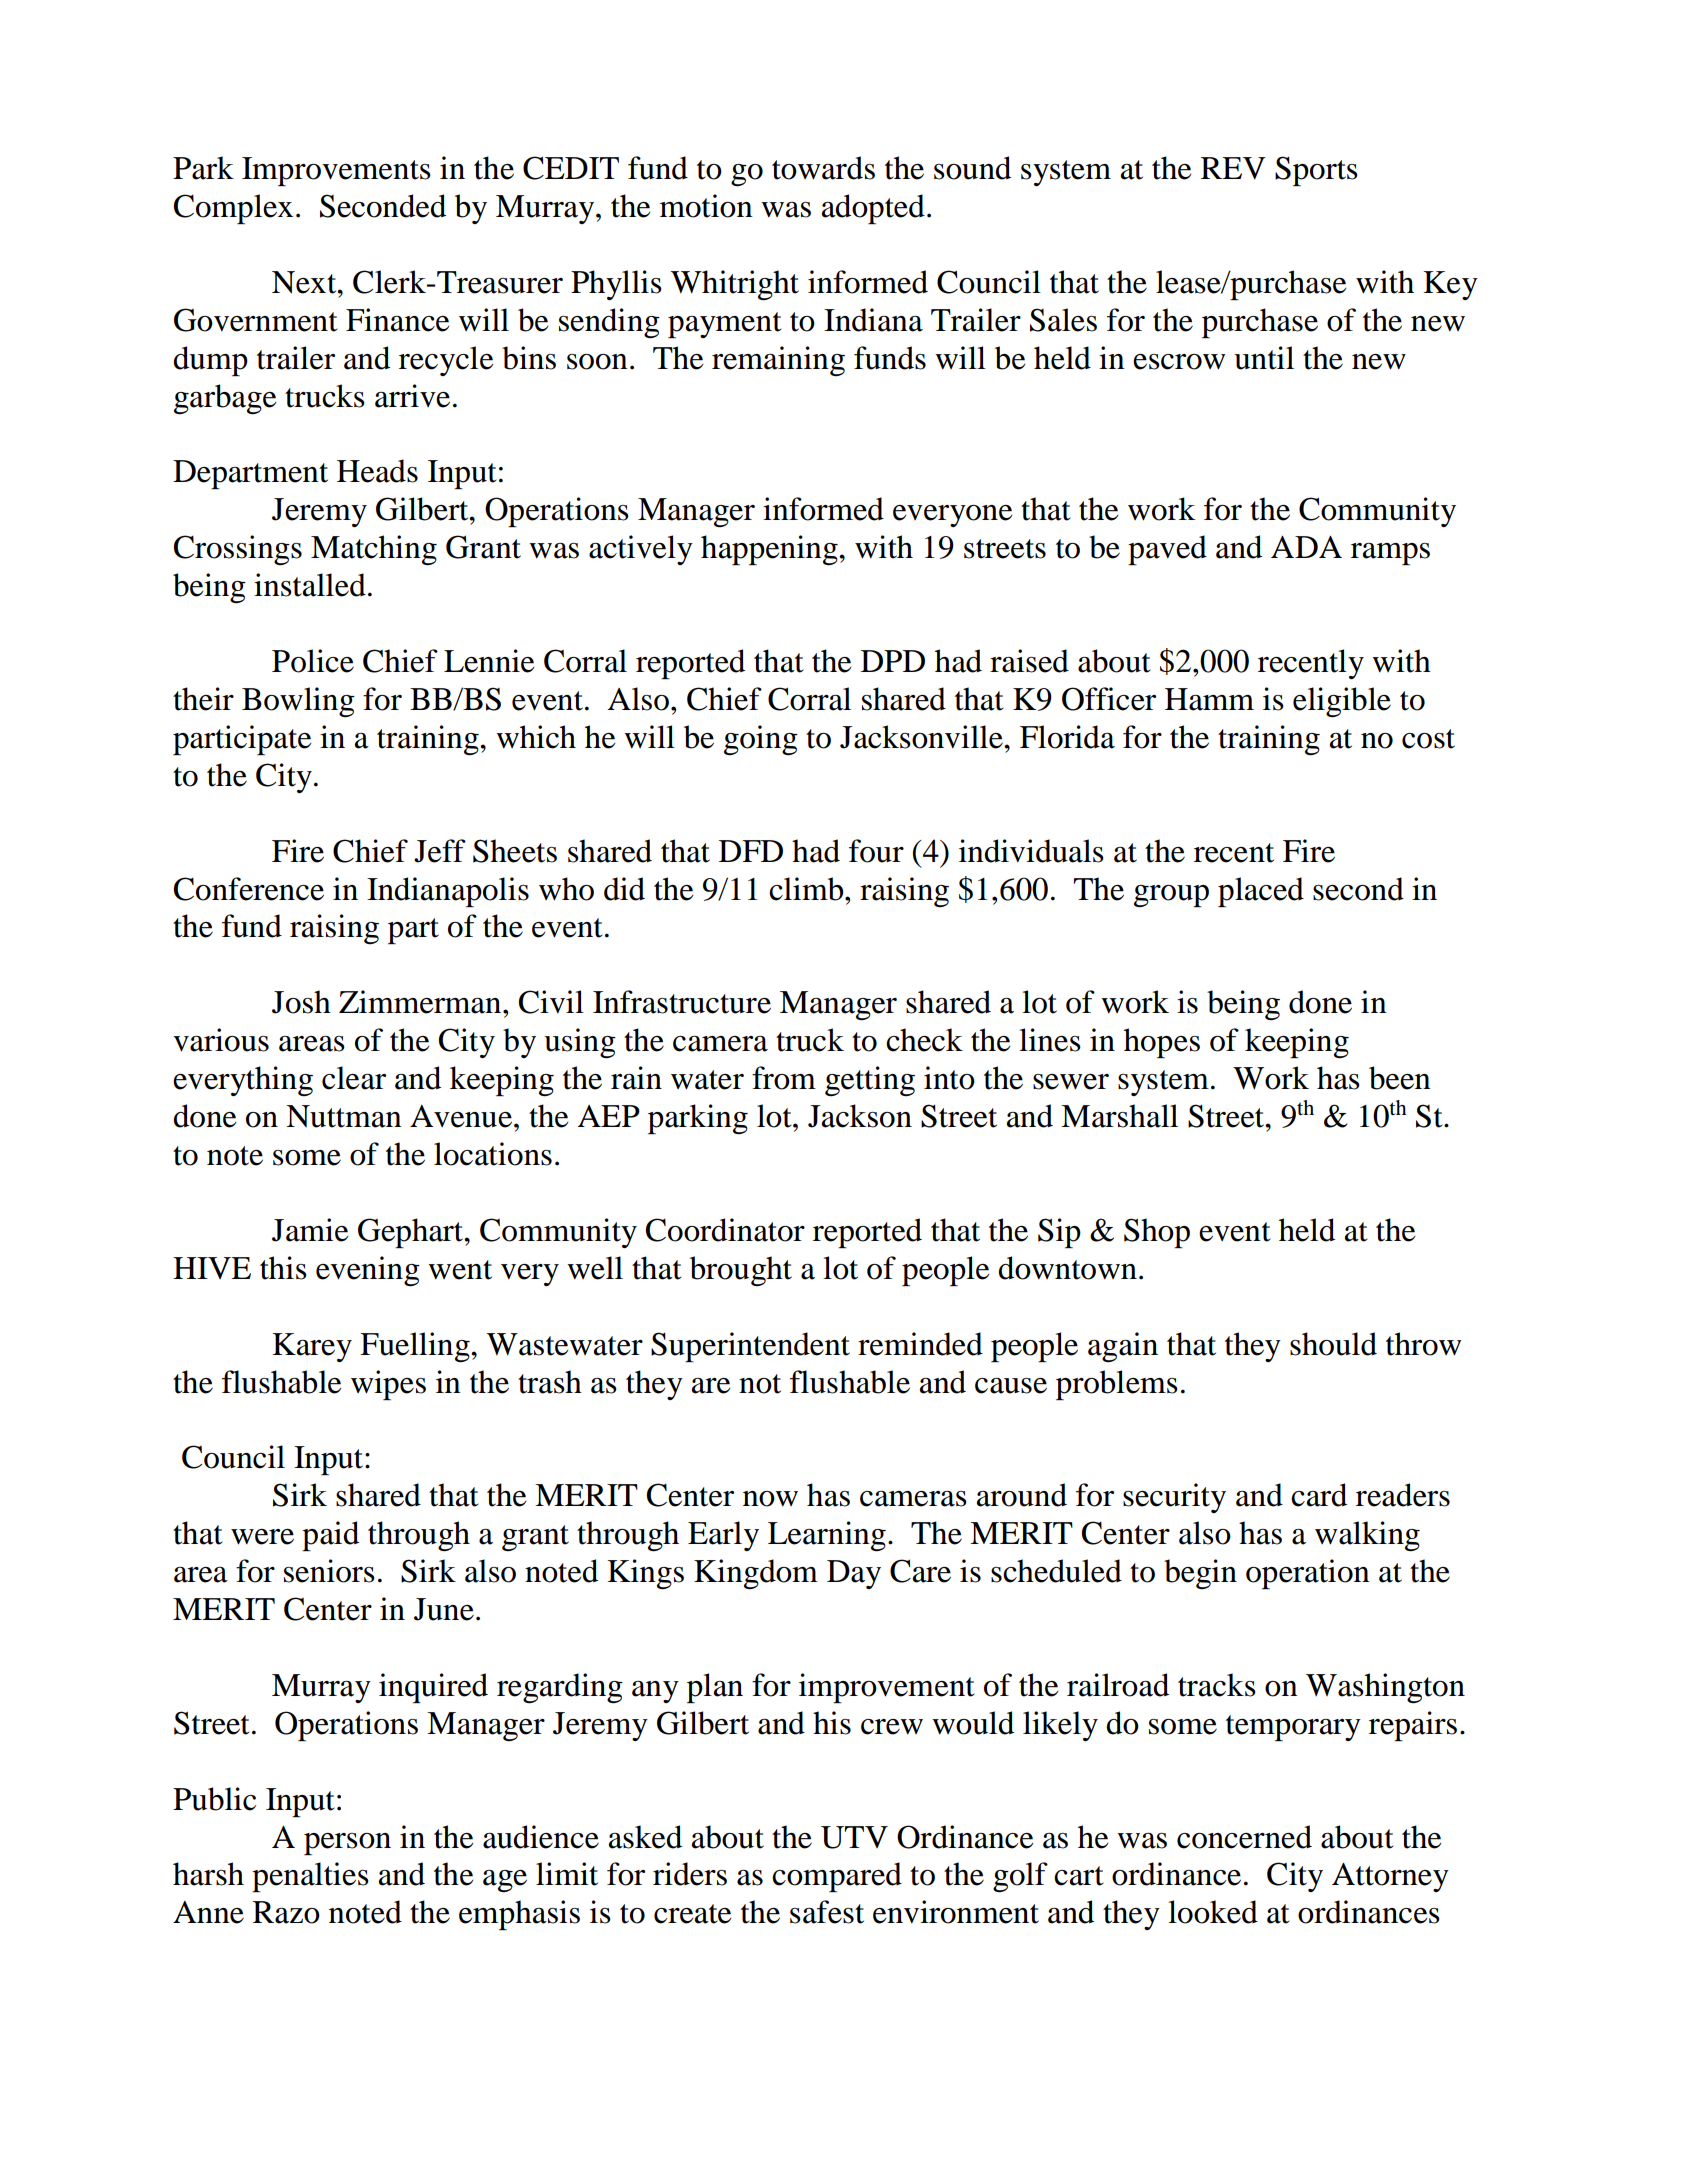 The image size is (1681, 2176). Describe the element at coordinates (784, 1078) in the page. I see `from` at that location.
